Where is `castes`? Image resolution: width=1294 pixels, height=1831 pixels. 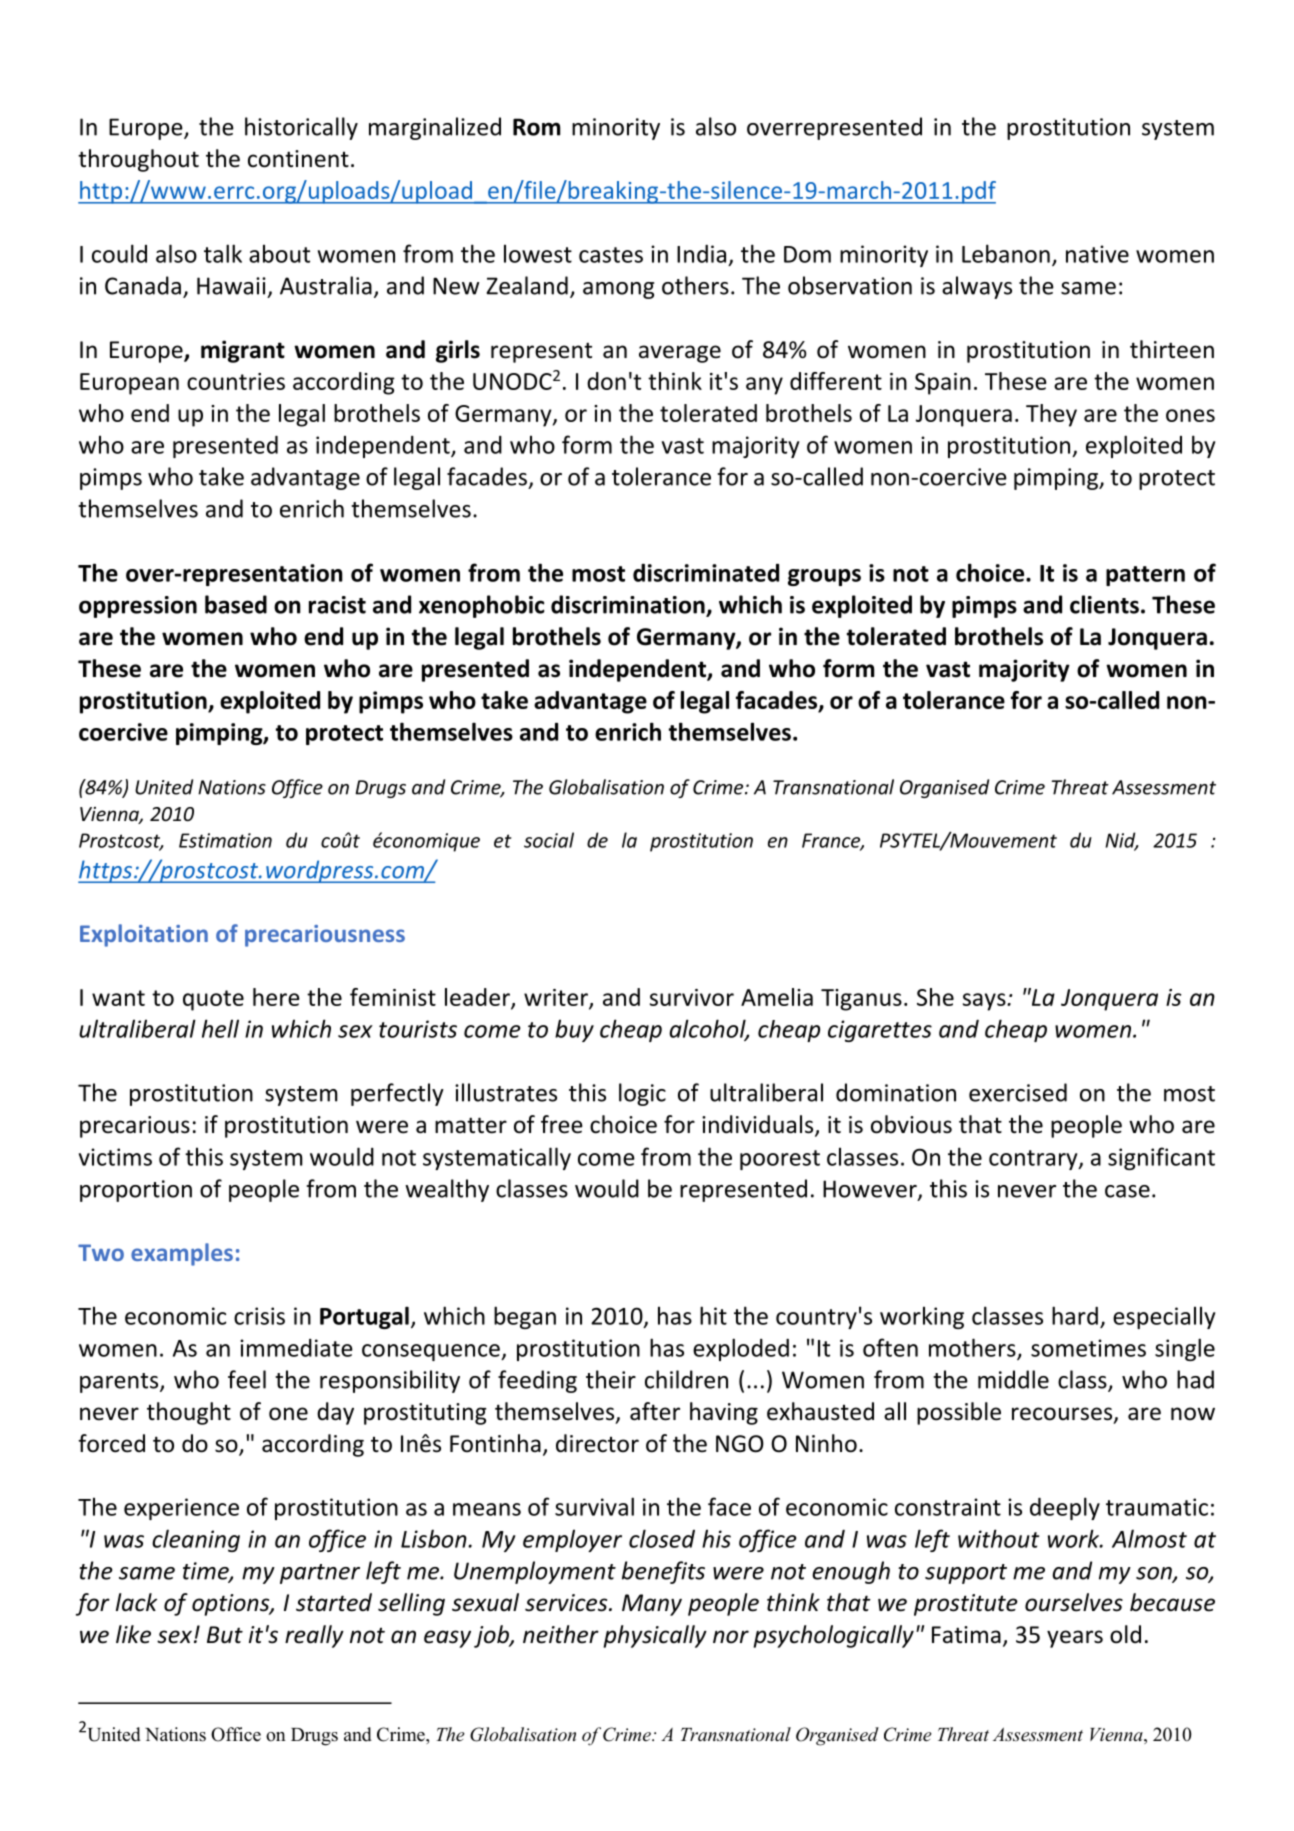
castes is located at coordinates (611, 255).
